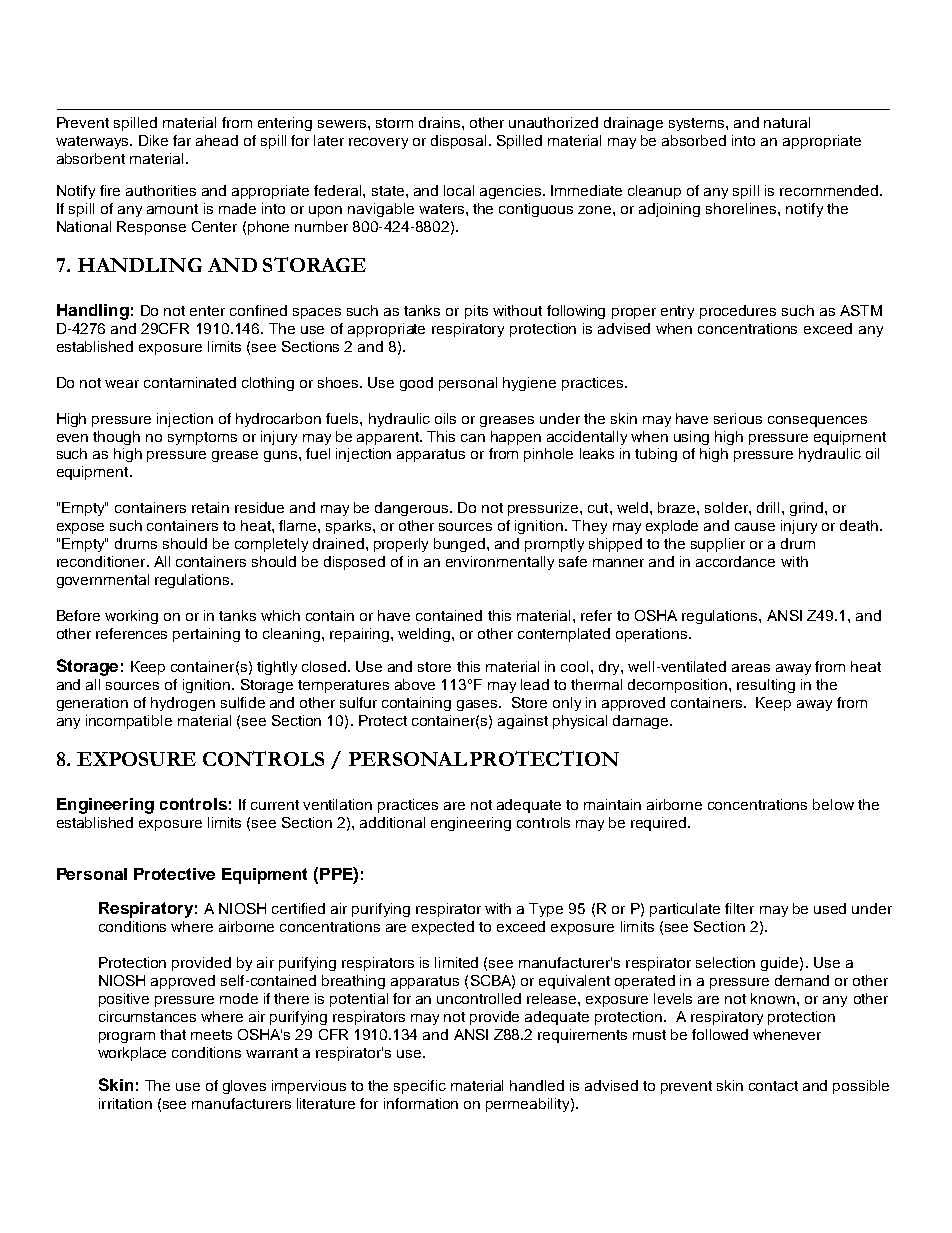 The image size is (952, 1233). I want to click on far, so click(182, 140).
